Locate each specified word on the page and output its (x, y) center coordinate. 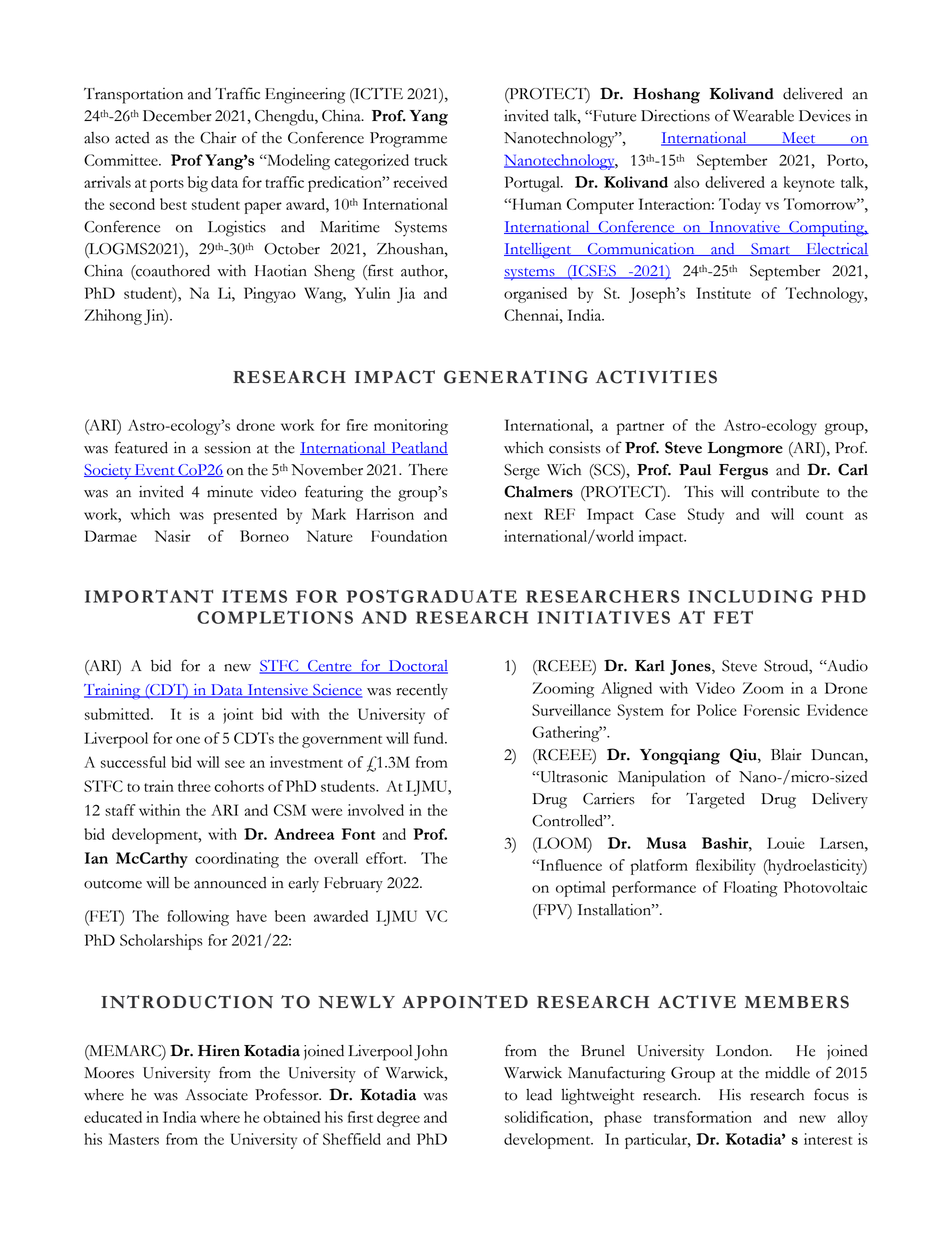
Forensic (772, 710)
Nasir (173, 536)
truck (431, 160)
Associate (216, 1095)
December (177, 116)
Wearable (763, 116)
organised (535, 295)
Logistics (237, 228)
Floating (751, 889)
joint (238, 716)
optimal (581, 889)
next (518, 515)
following (198, 918)
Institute (724, 293)
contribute (785, 492)
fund (430, 738)
